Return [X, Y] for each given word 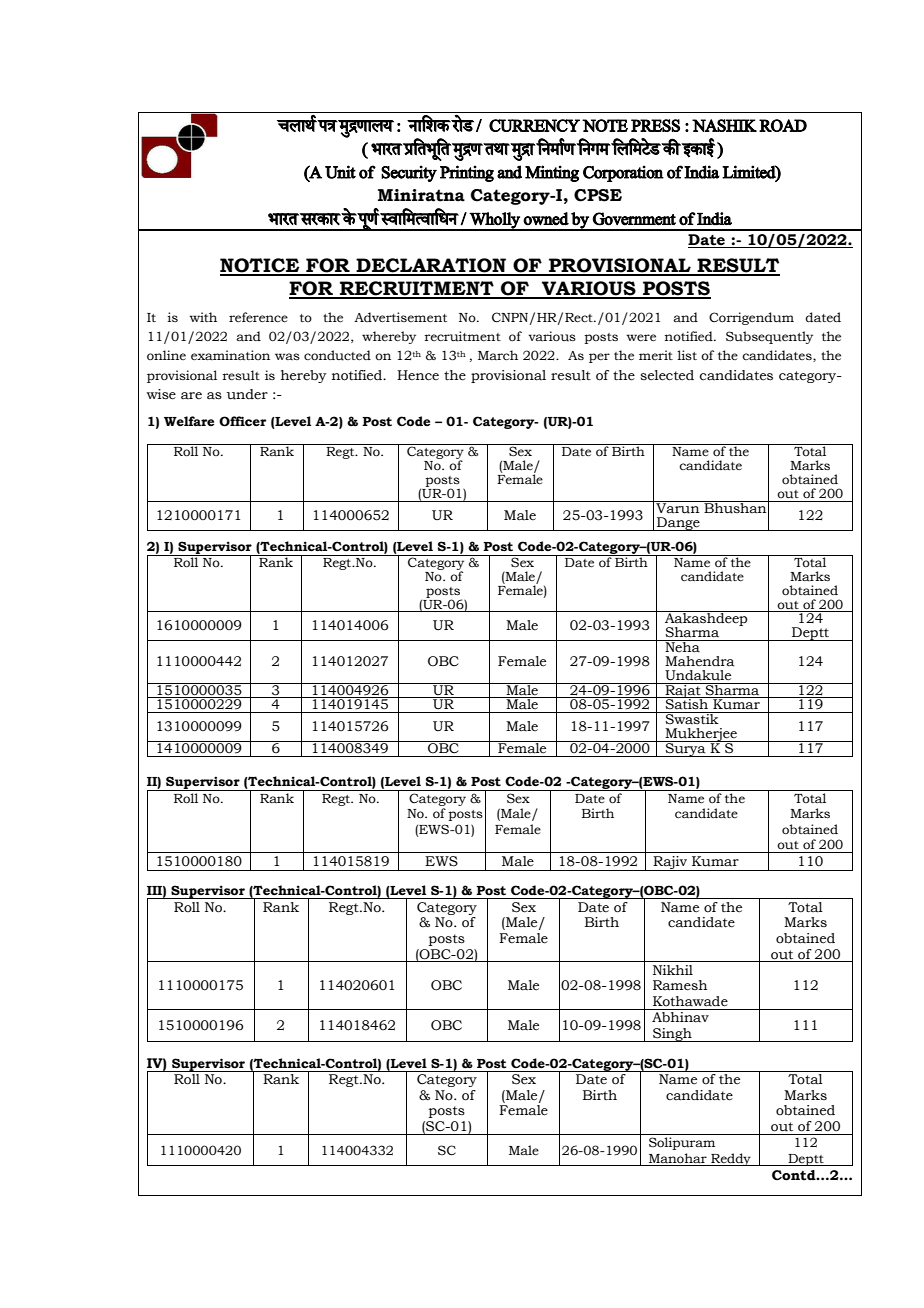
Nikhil [673, 970]
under [247, 394]
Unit [340, 172]
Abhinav [680, 1017]
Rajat [683, 691]
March [498, 355]
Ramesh [680, 985]
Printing [467, 173]
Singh [672, 1035]
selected [667, 375]
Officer [242, 421]
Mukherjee [701, 736]
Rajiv [670, 863]
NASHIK [724, 125]
